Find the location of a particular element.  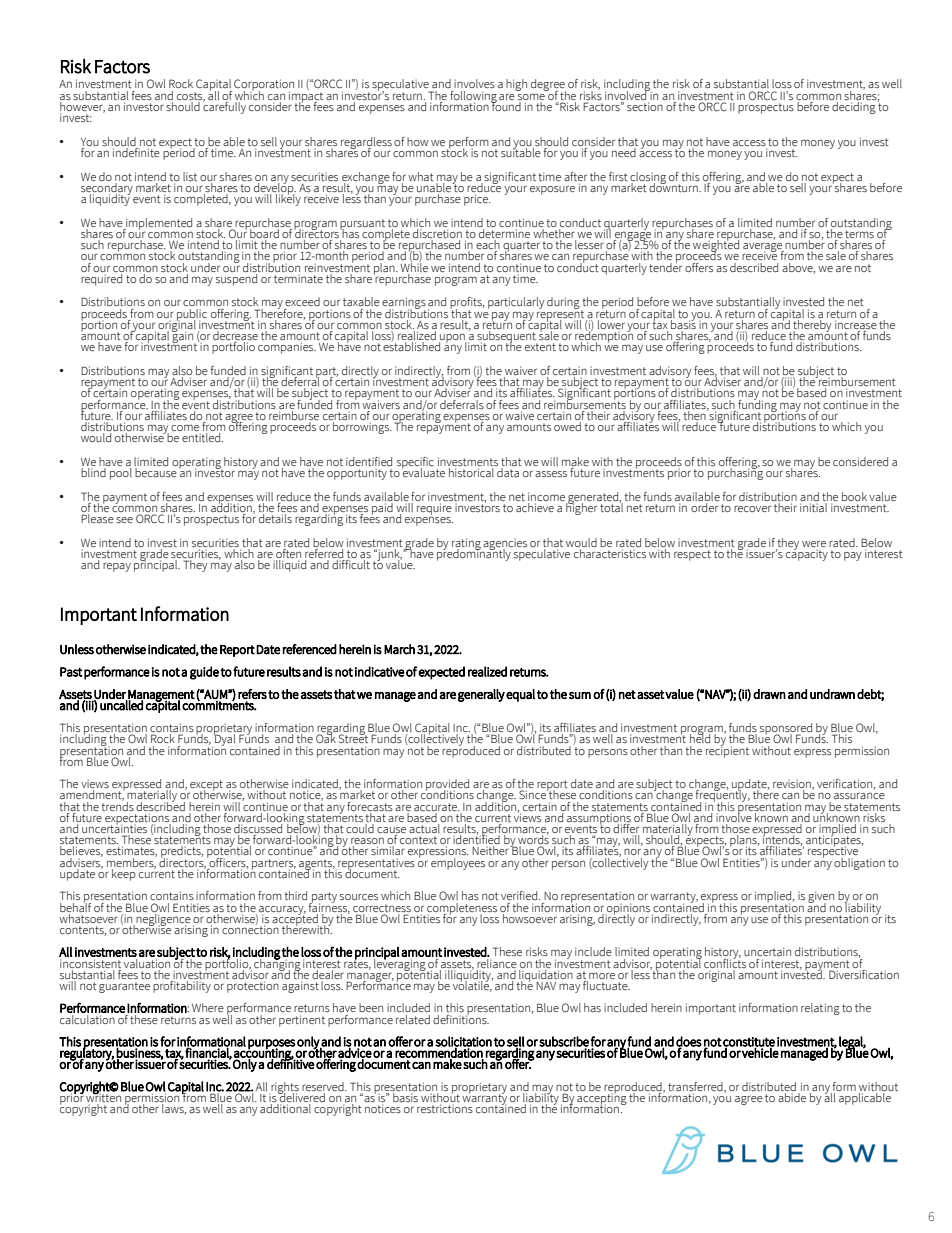

Where is located at coordinates (208, 1007).
